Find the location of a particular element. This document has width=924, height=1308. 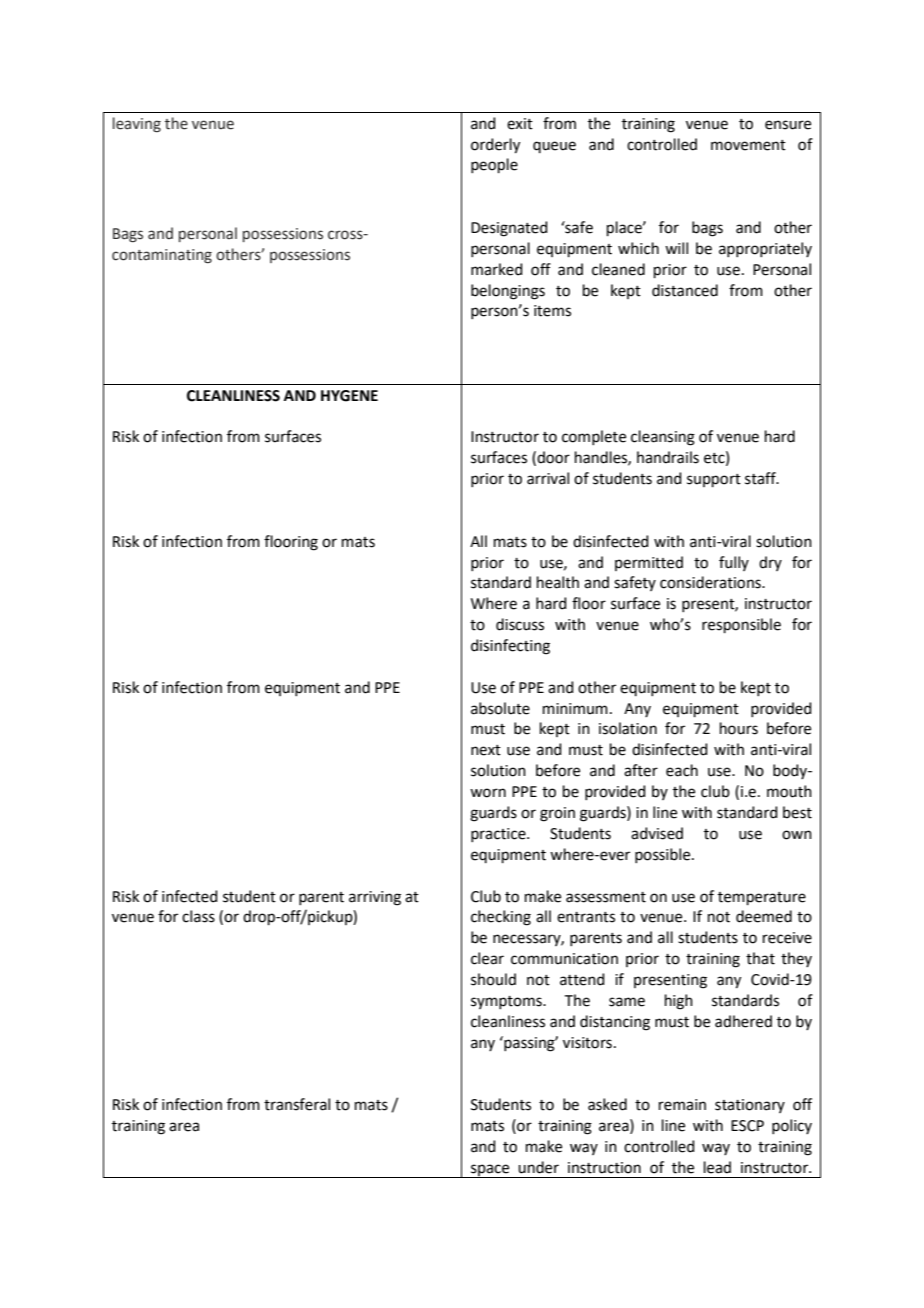

discuss is located at coordinates (520, 624).
